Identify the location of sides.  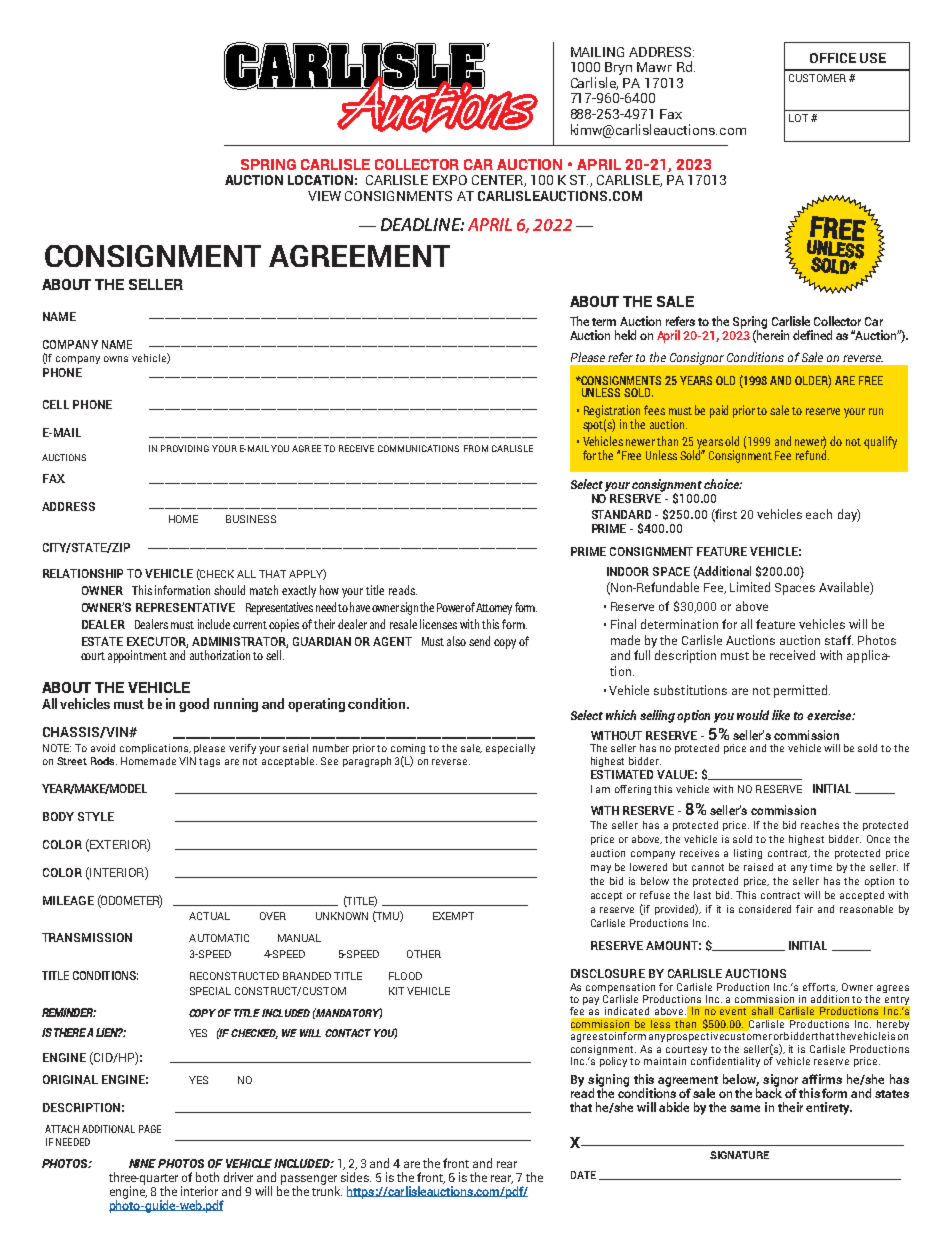
(356, 1177).
